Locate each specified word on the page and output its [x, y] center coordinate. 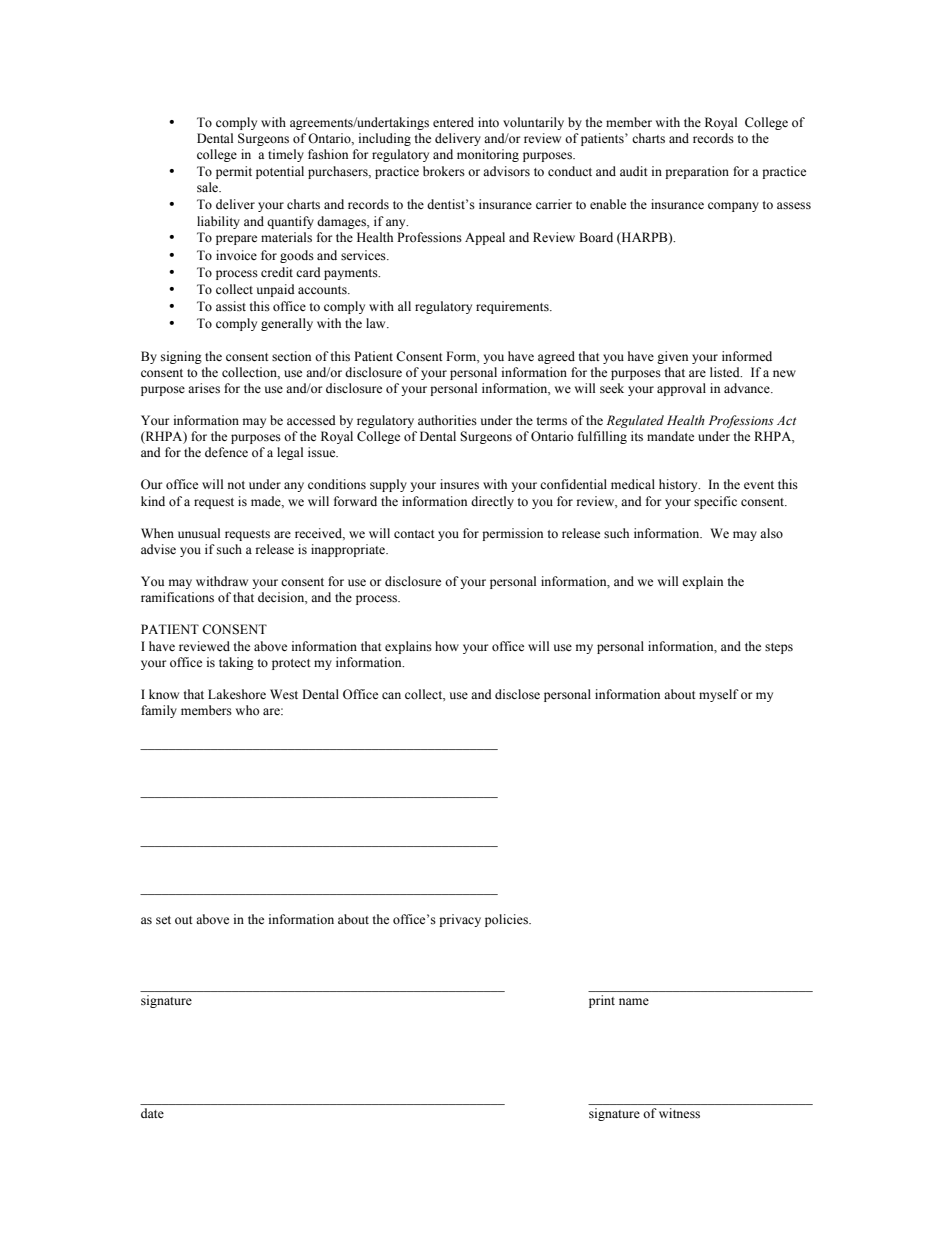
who [247, 710]
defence [226, 452]
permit [234, 172]
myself [719, 695]
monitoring [488, 155]
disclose [517, 694]
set [163, 920]
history [679, 485]
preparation [697, 172]
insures [459, 484]
